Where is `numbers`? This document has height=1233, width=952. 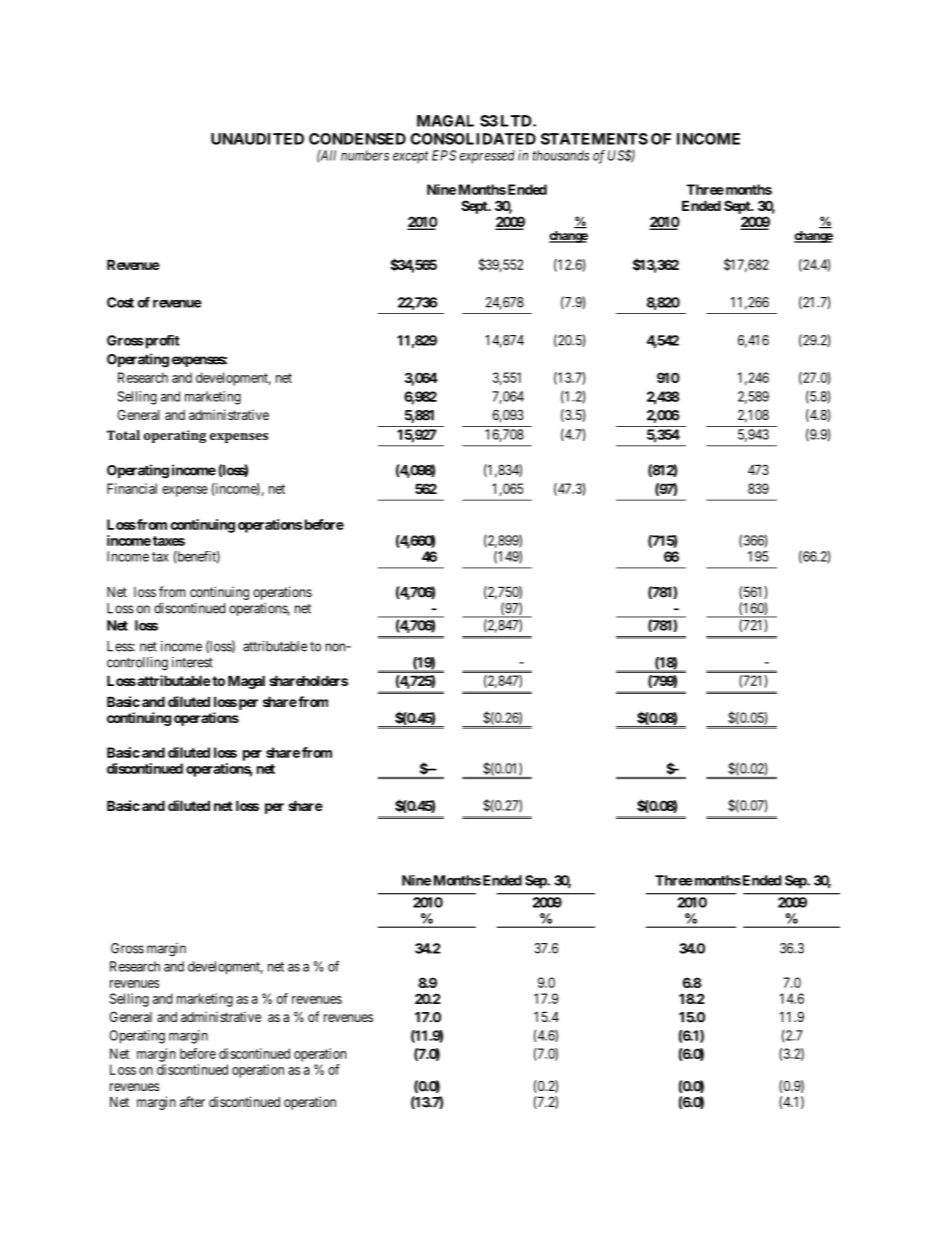 numbers is located at coordinates (365, 155).
